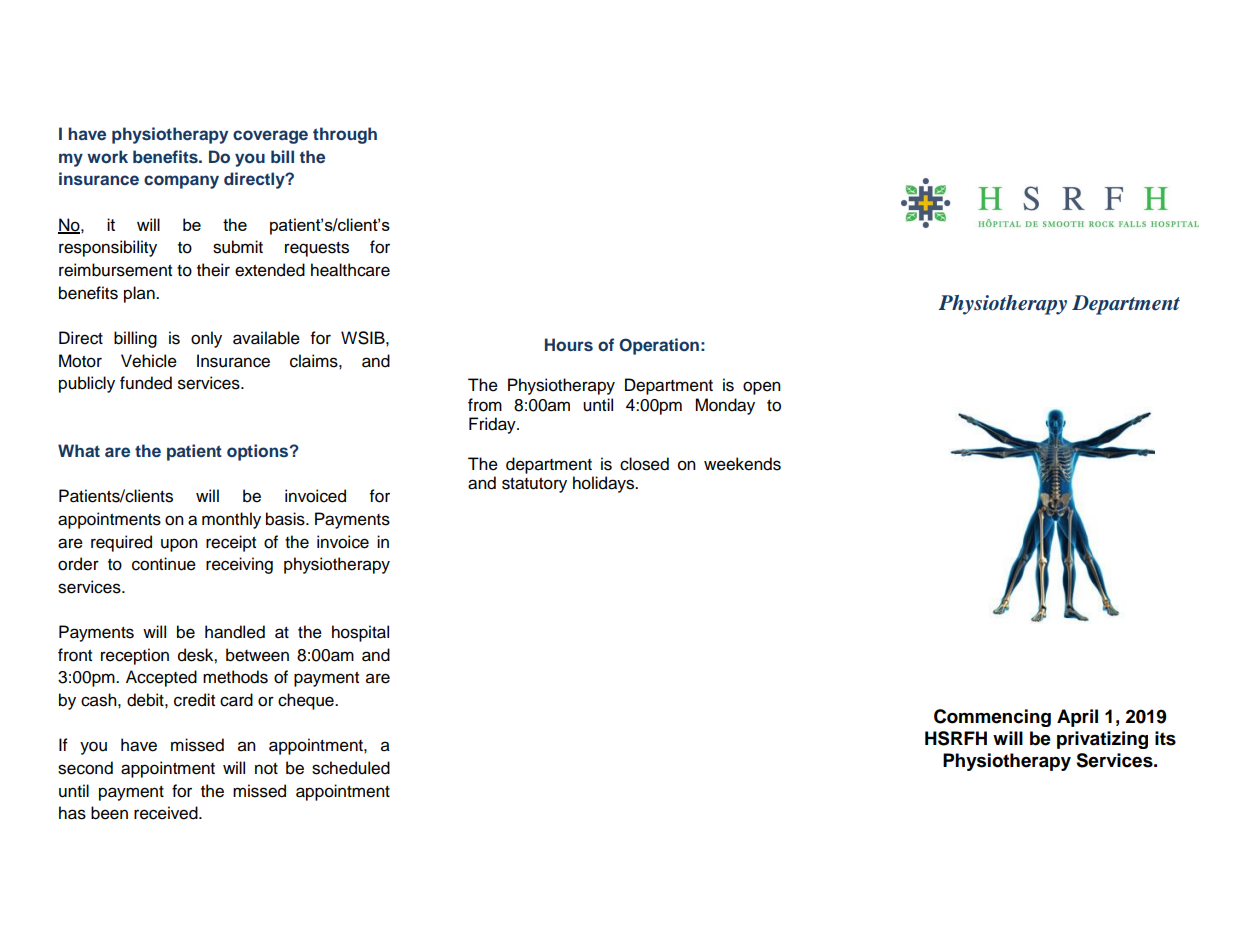 The width and height of the image is (1233, 952). What do you see at coordinates (992, 718) in the image?
I see `Commencing` at bounding box center [992, 718].
